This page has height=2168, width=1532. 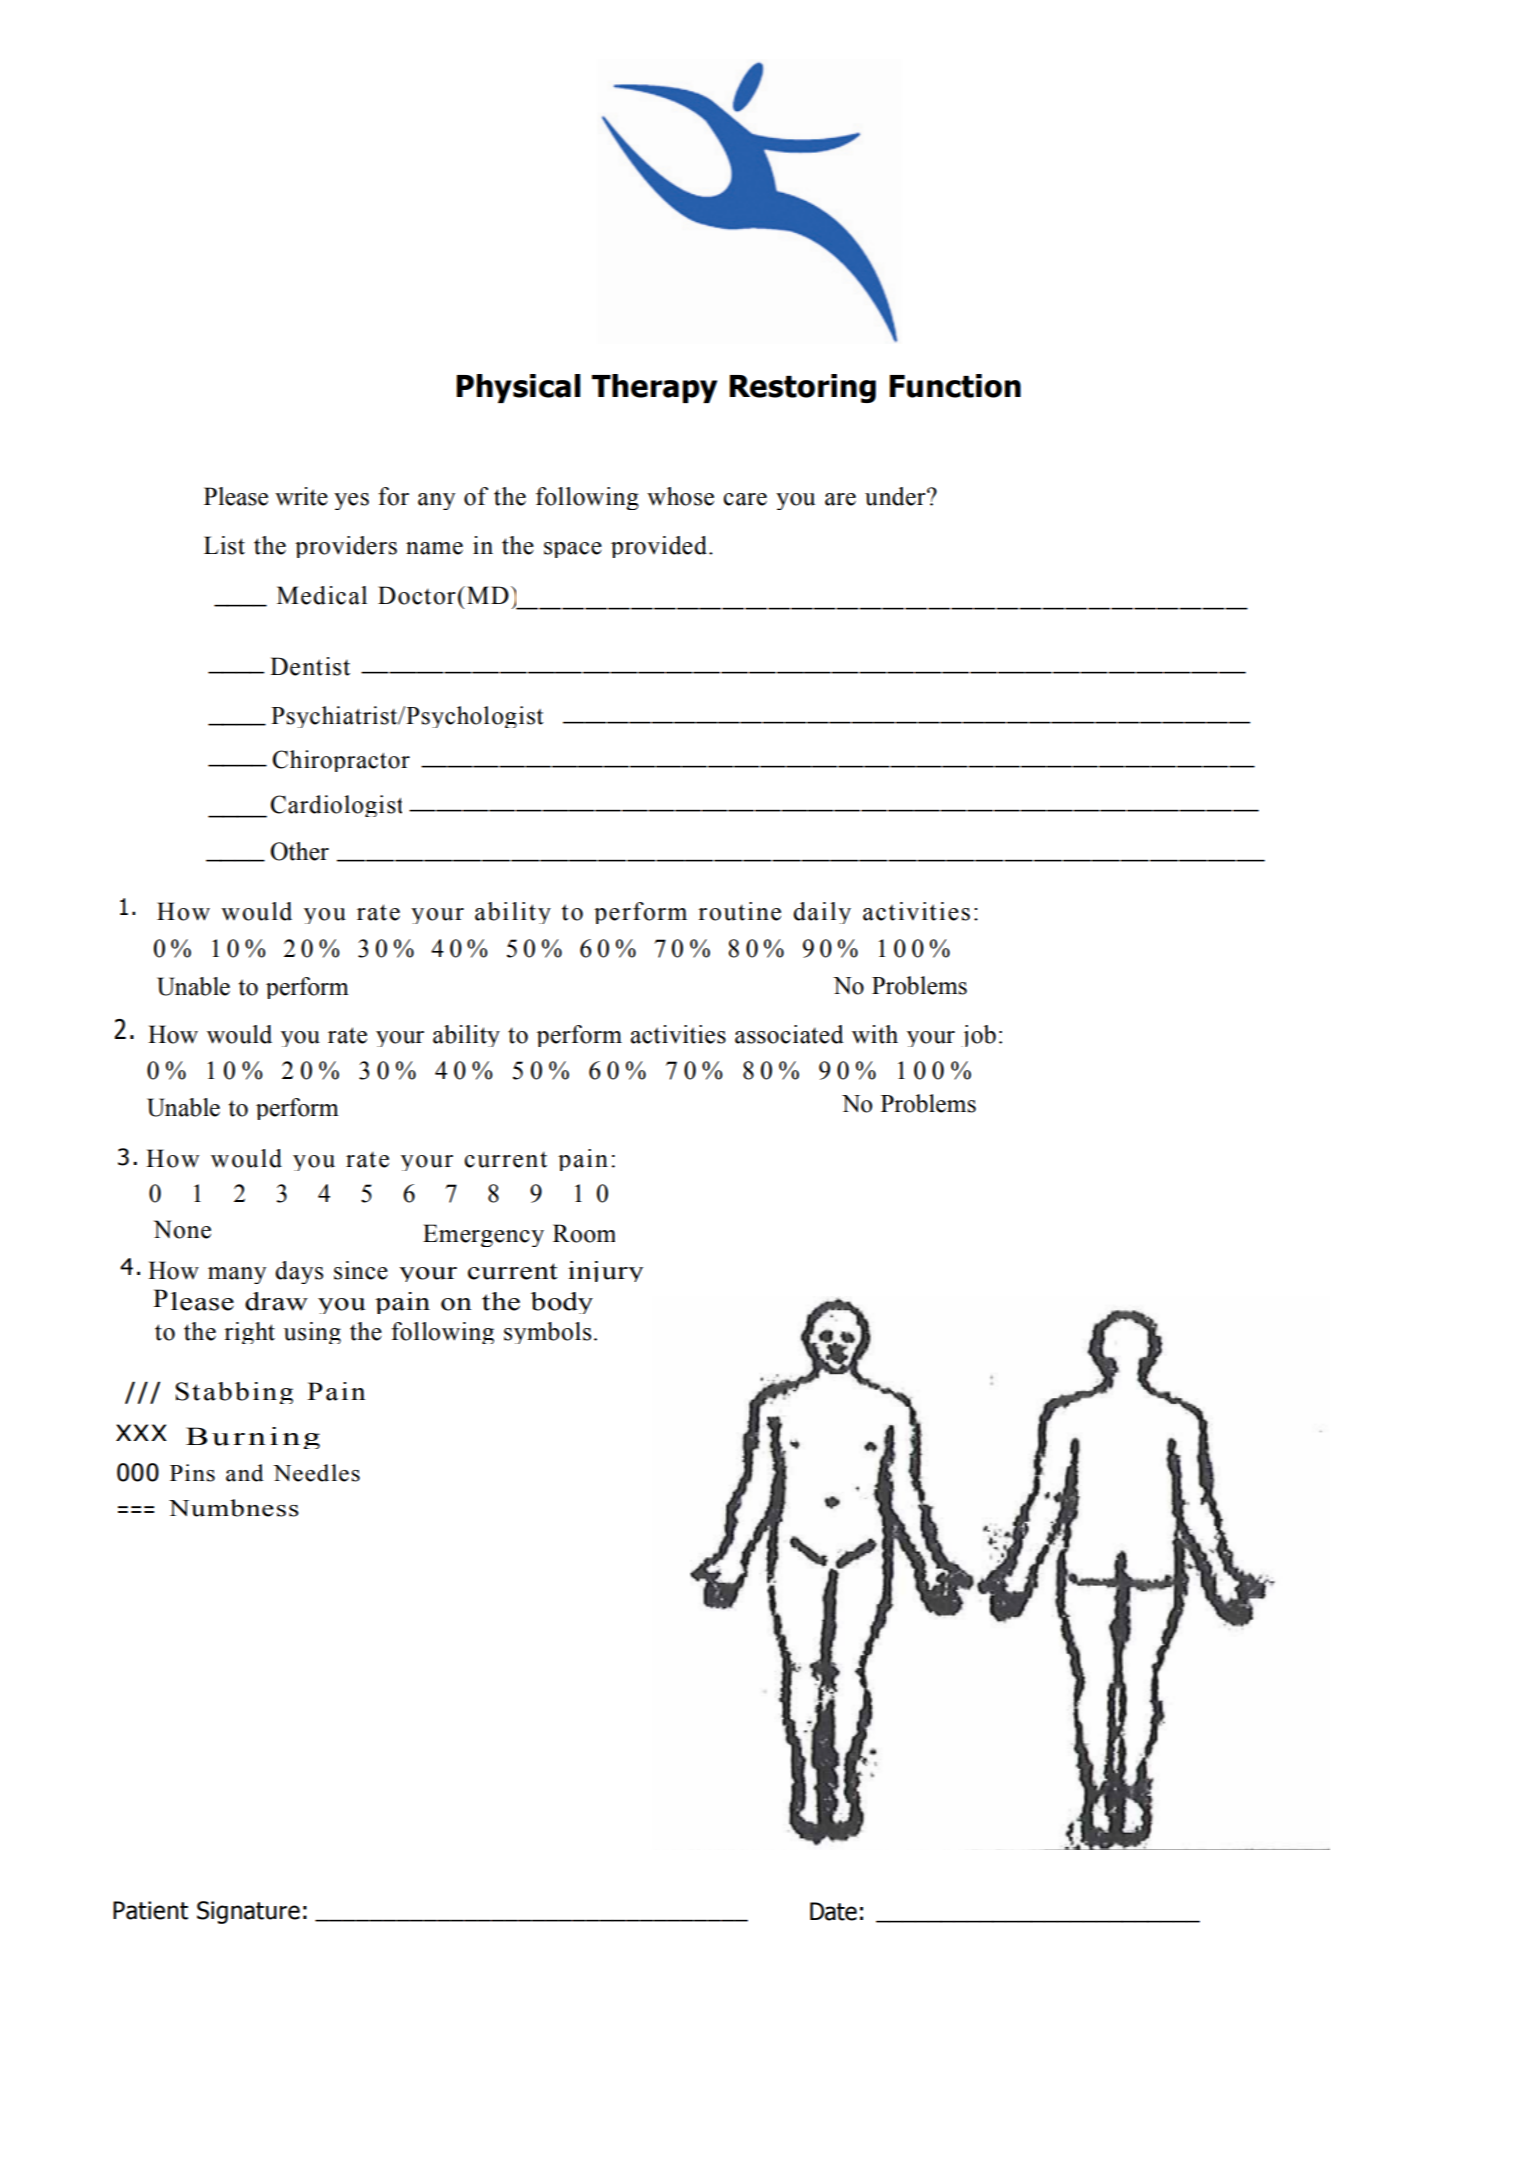 What do you see at coordinates (182, 1229) in the page?
I see `None` at bounding box center [182, 1229].
